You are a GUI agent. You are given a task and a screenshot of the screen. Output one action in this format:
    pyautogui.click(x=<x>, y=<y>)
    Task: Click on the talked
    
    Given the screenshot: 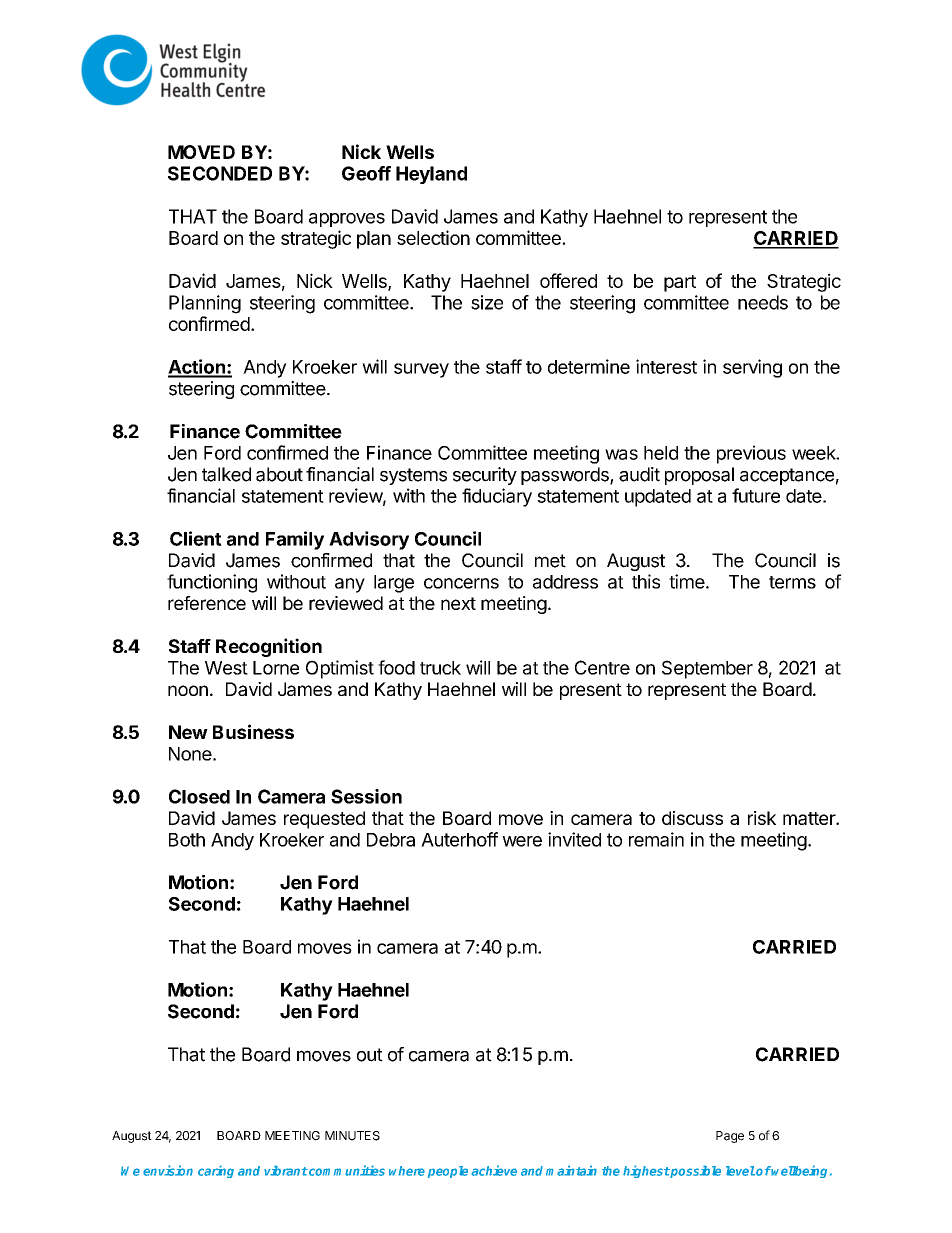 What is the action you would take?
    pyautogui.click(x=226, y=474)
